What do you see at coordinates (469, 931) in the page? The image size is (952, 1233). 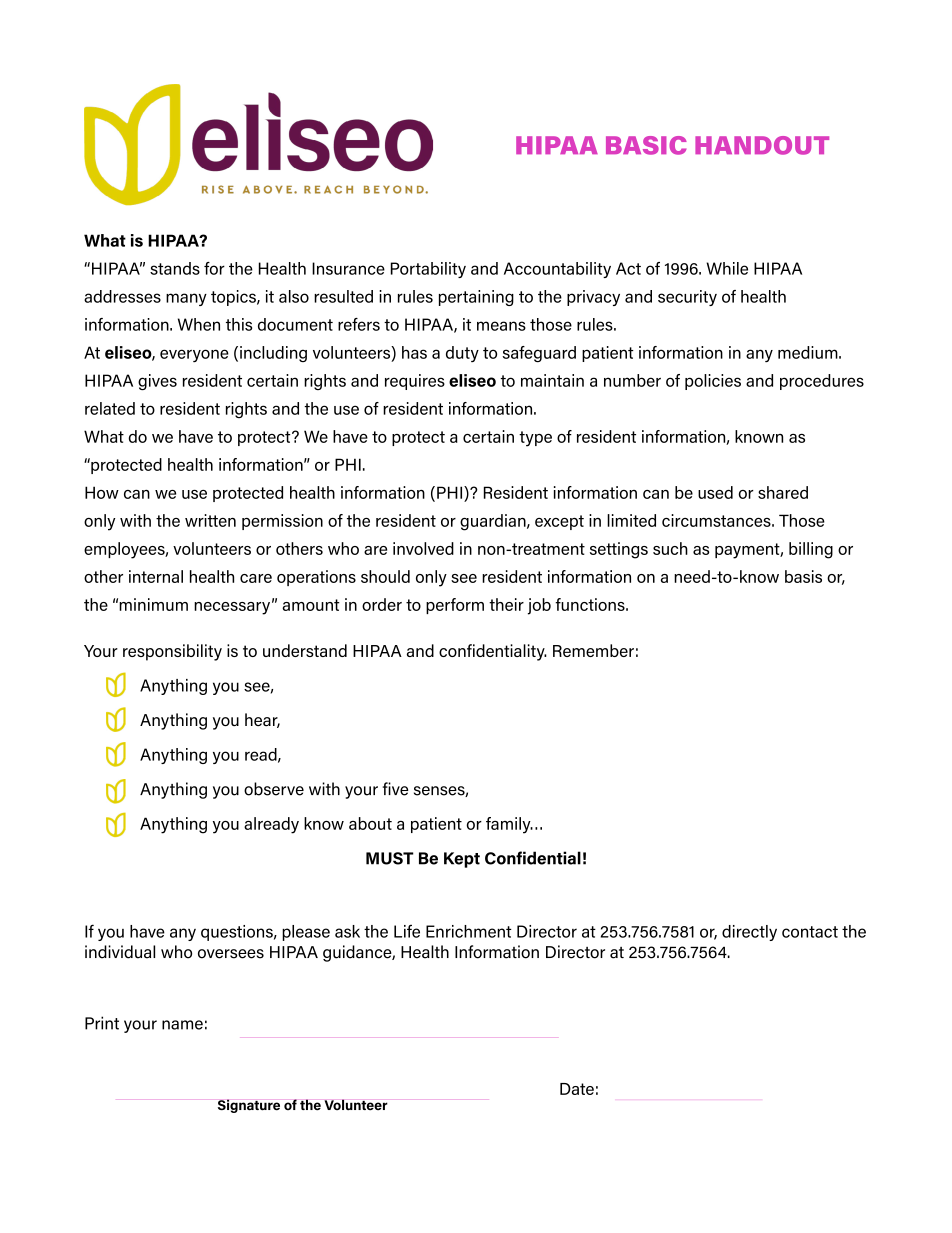 I see `Enrichment` at bounding box center [469, 931].
